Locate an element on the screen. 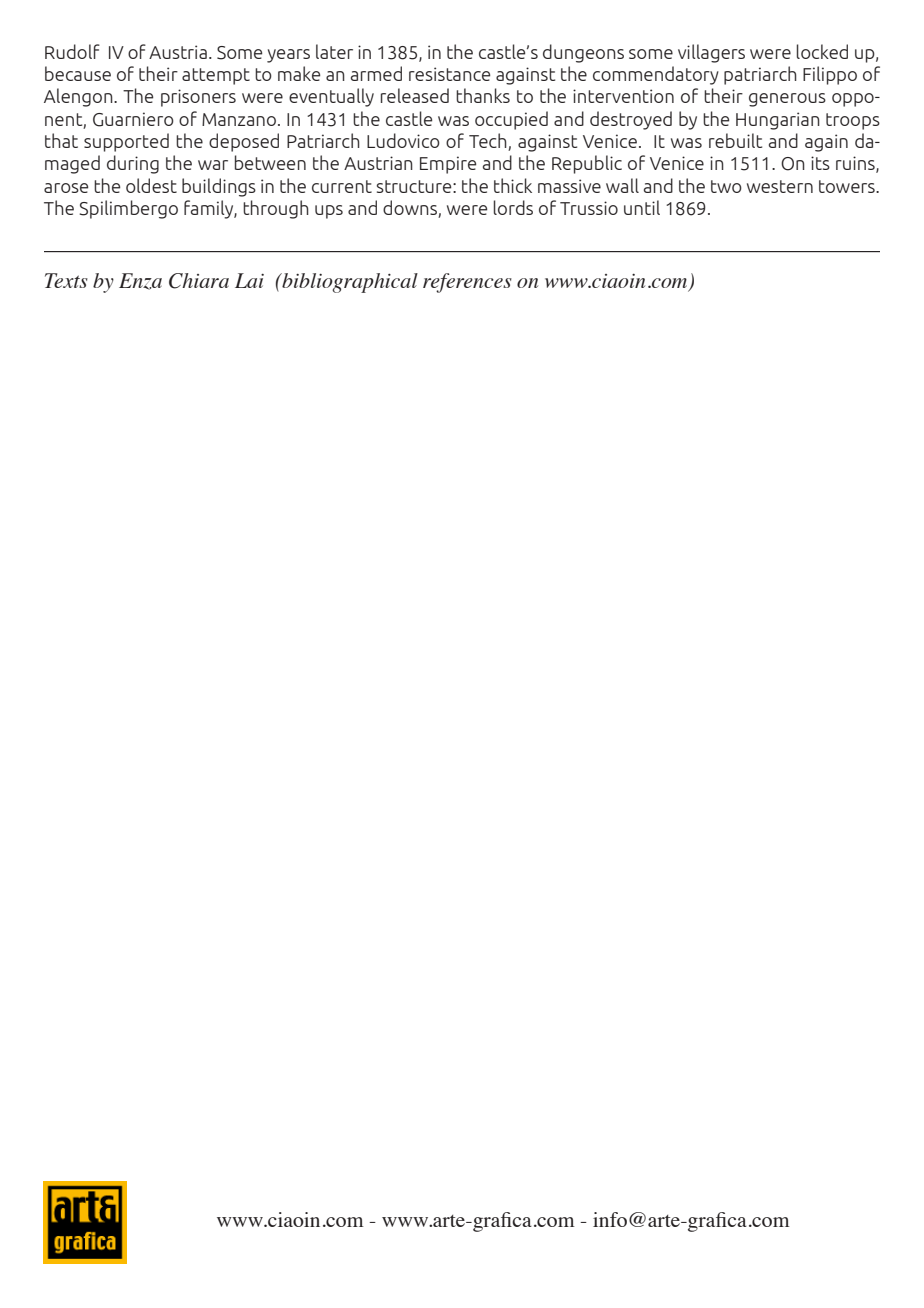 The height and width of the screenshot is (1308, 924). resistance is located at coordinates (449, 74).
